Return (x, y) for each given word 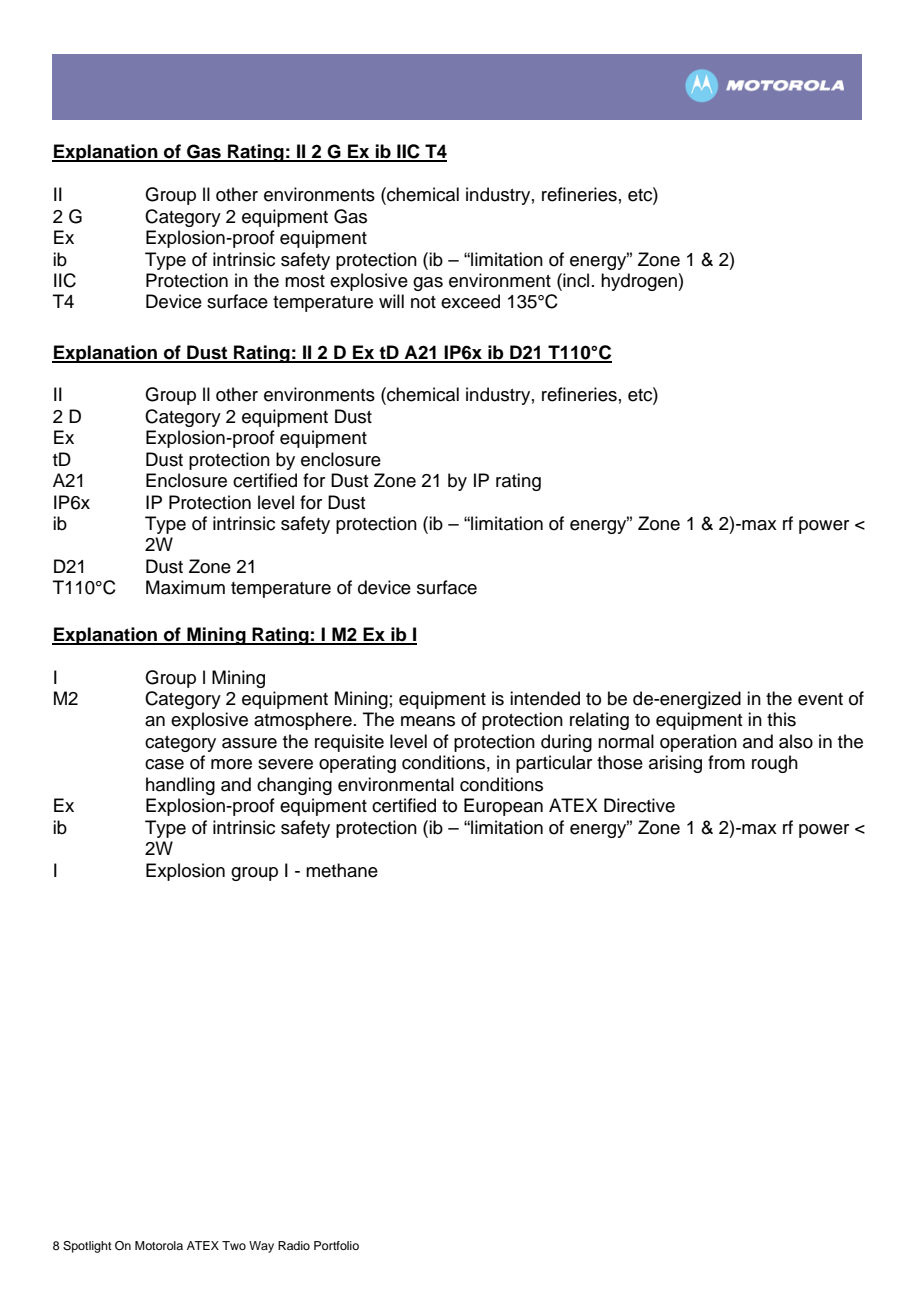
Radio (294, 1245)
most (305, 281)
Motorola (159, 1245)
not (423, 302)
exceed (470, 301)
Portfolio (336, 1245)
